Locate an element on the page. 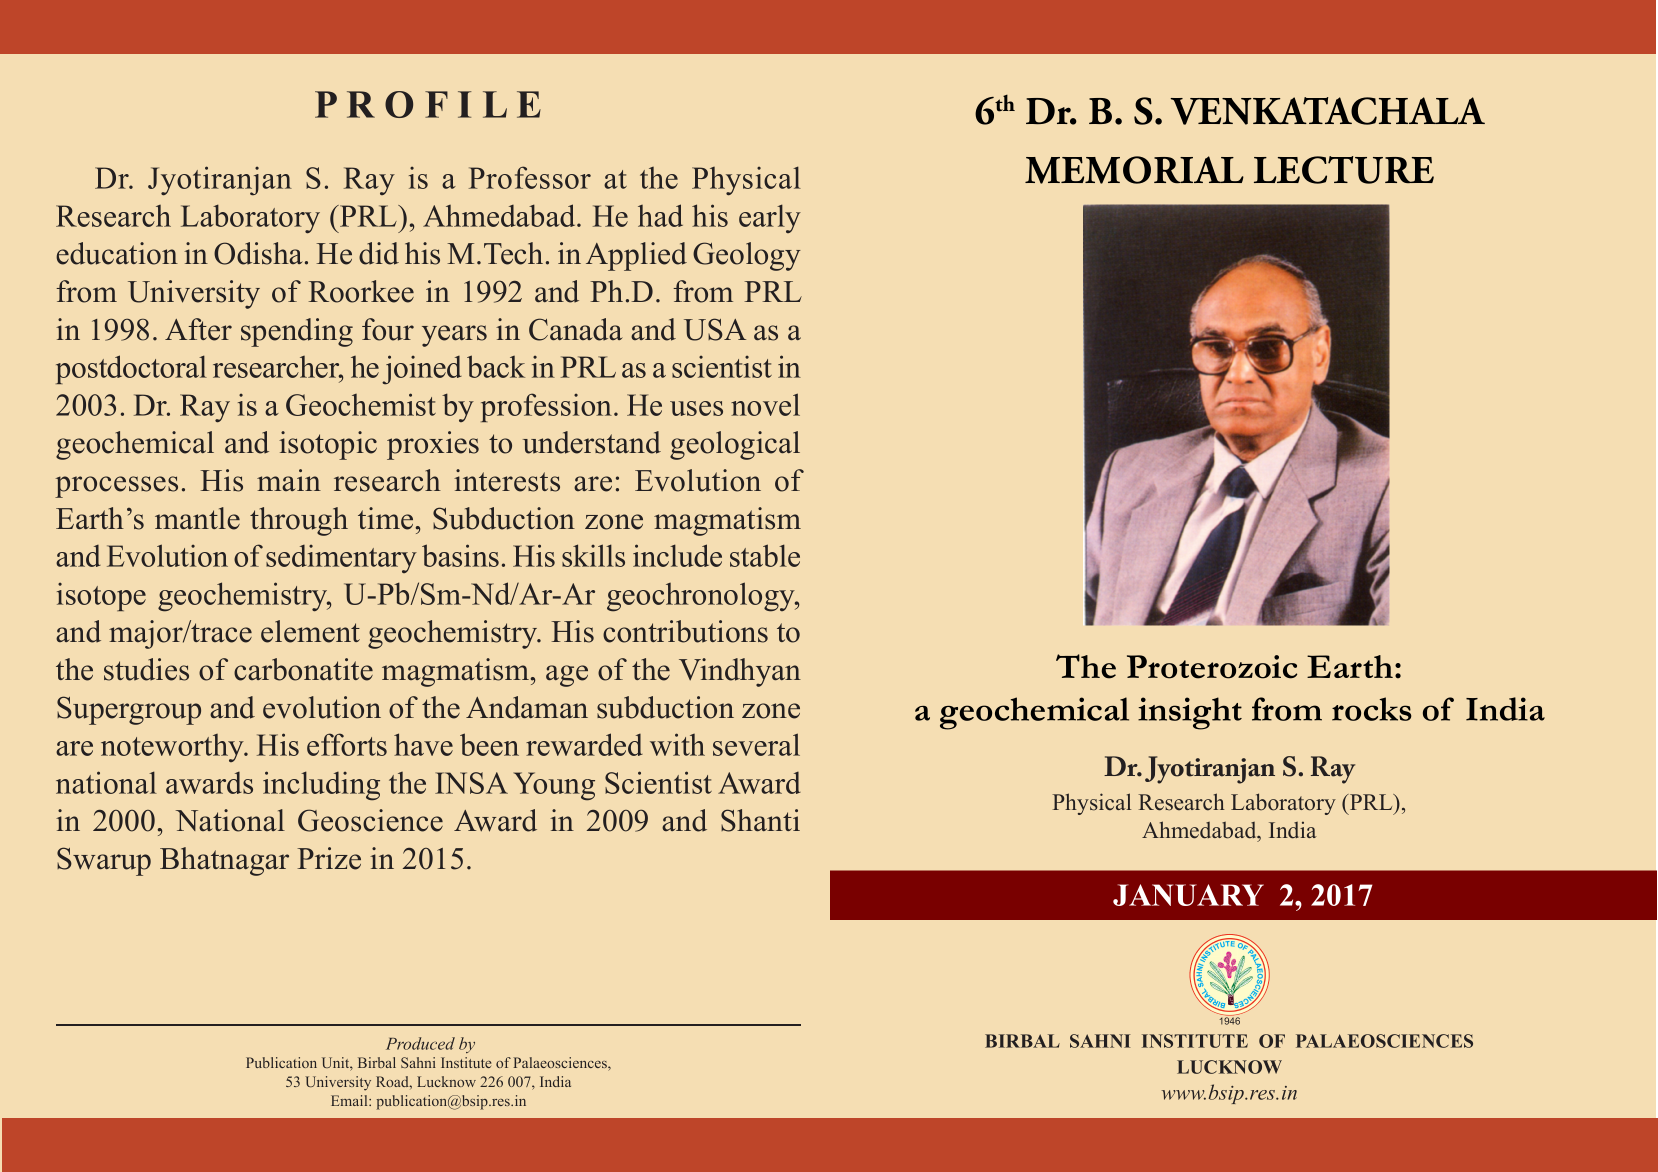 The image size is (1658, 1172). early is located at coordinates (770, 218).
